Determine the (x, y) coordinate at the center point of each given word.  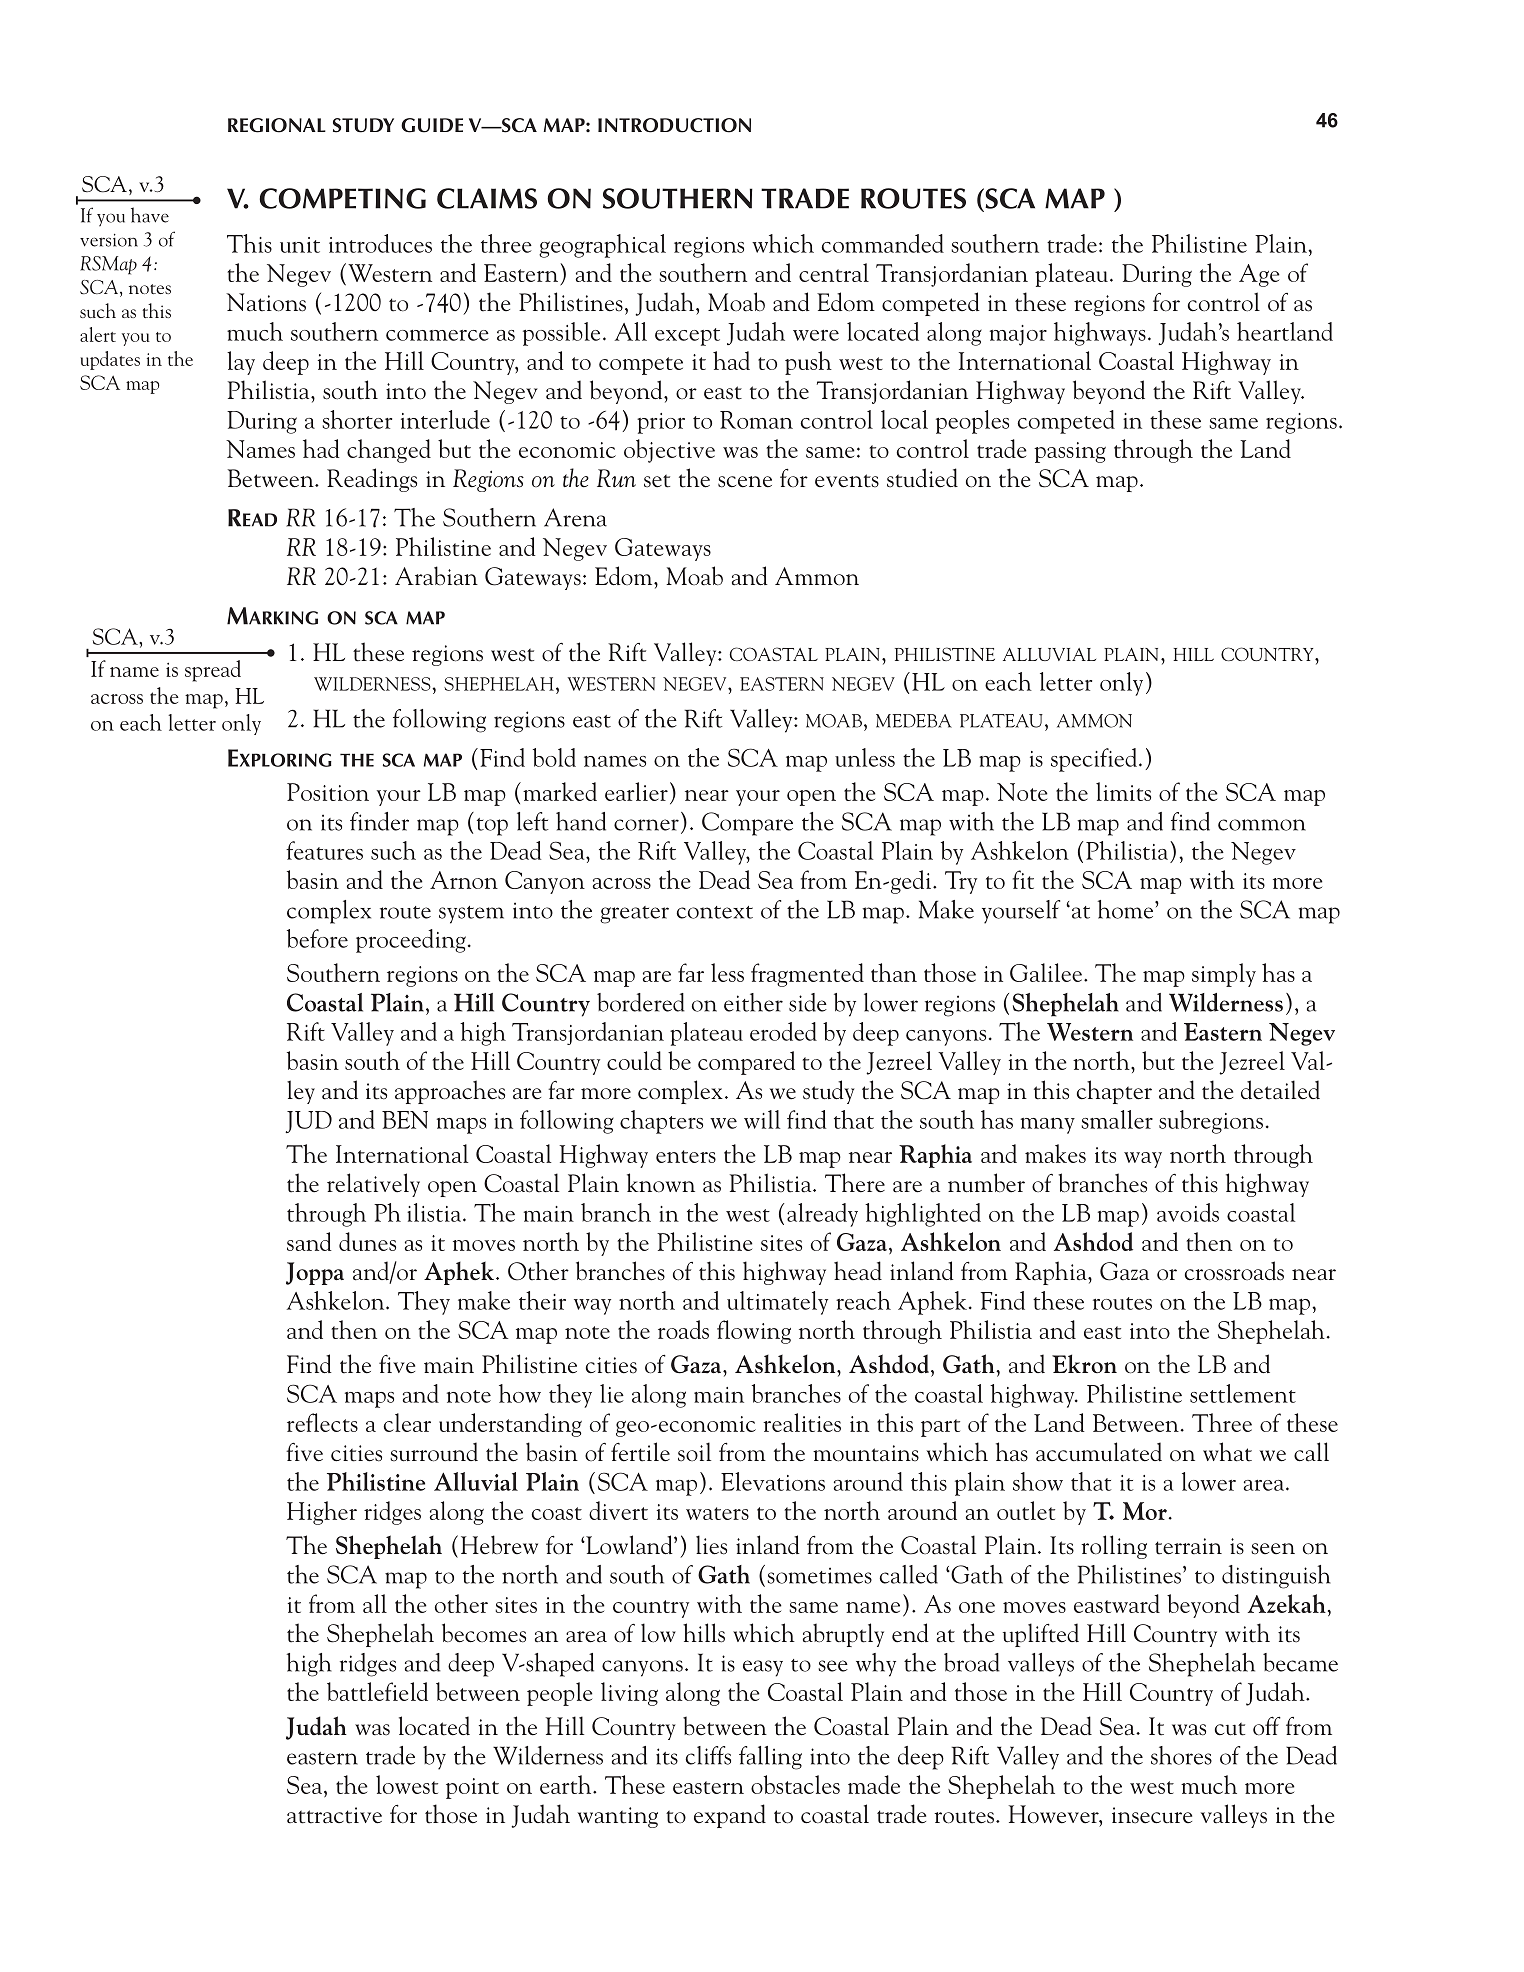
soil (694, 1452)
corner (646, 825)
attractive (334, 1815)
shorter (357, 419)
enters (686, 1156)
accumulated (1099, 1452)
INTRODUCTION (674, 125)
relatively (373, 1185)
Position (328, 792)
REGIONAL (277, 125)
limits (1123, 791)
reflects (322, 1422)
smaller (1117, 1119)
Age (1259, 275)
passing (1070, 452)
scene (745, 482)
